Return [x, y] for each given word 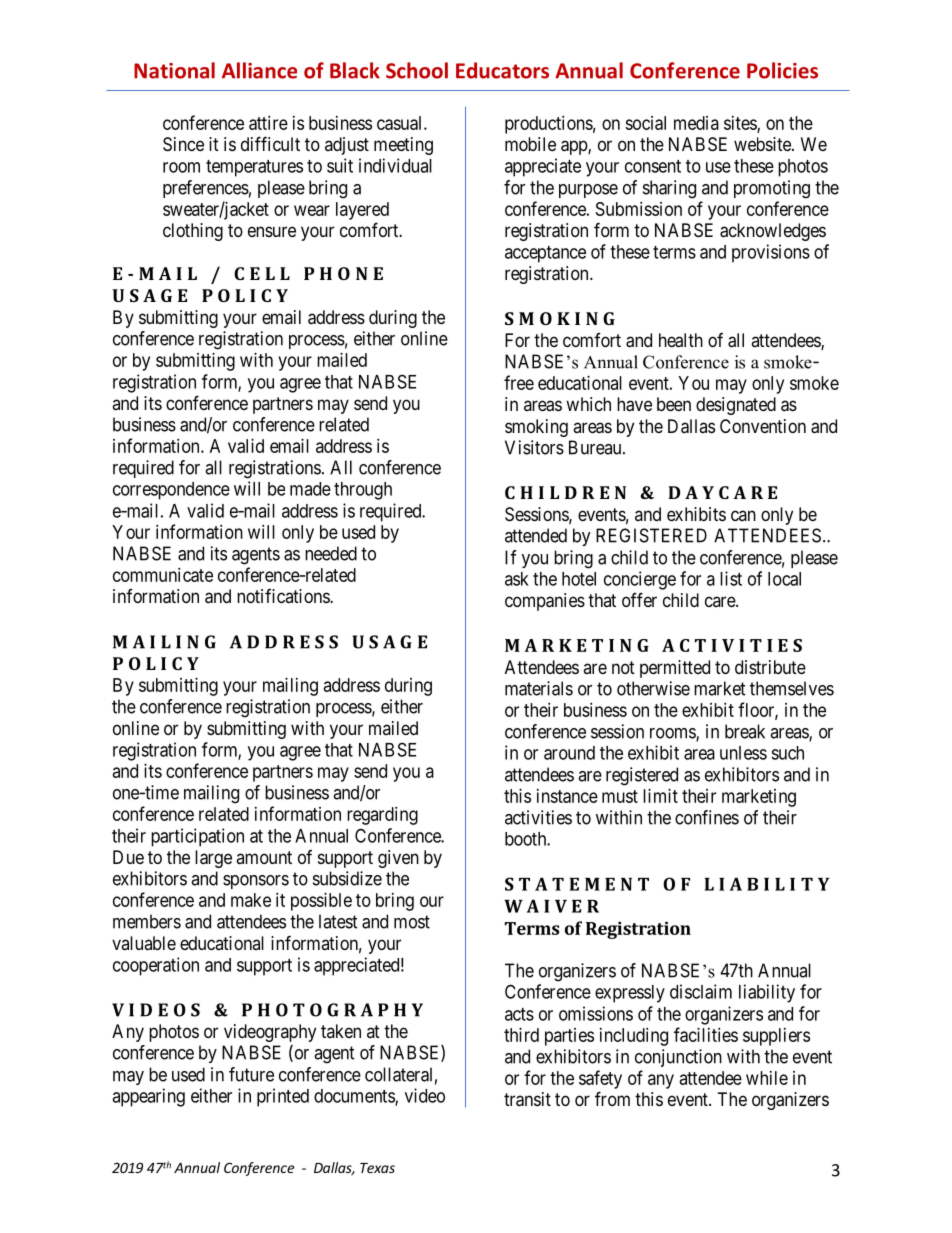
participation [197, 837]
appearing [148, 1097]
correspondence [171, 491]
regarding [382, 816]
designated [736, 406]
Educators [502, 70]
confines [707, 817]
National [174, 70]
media [696, 123]
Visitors [534, 447]
